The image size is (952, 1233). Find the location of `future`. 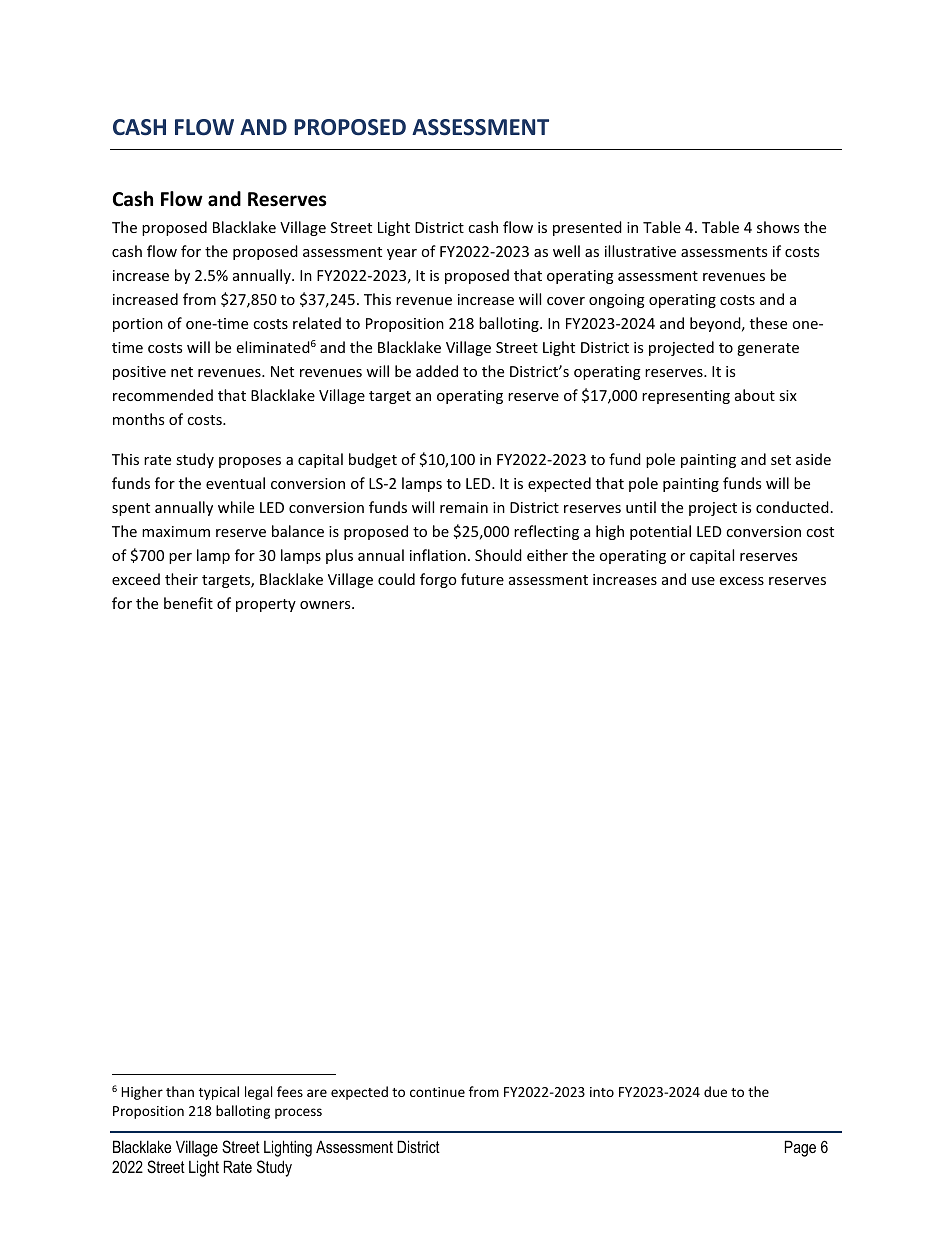

future is located at coordinates (482, 579).
